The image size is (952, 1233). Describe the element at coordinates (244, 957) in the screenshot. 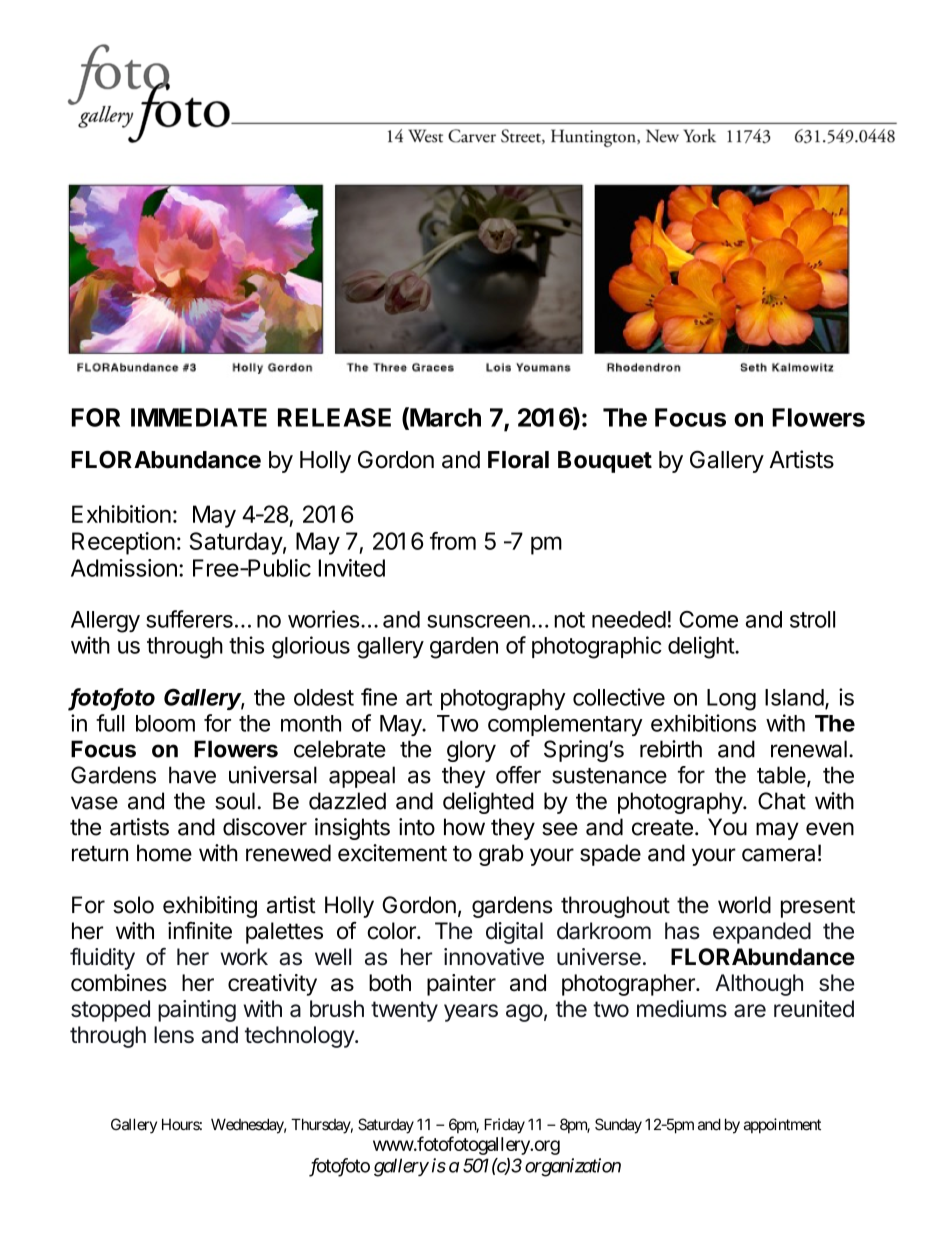

I see `work` at that location.
